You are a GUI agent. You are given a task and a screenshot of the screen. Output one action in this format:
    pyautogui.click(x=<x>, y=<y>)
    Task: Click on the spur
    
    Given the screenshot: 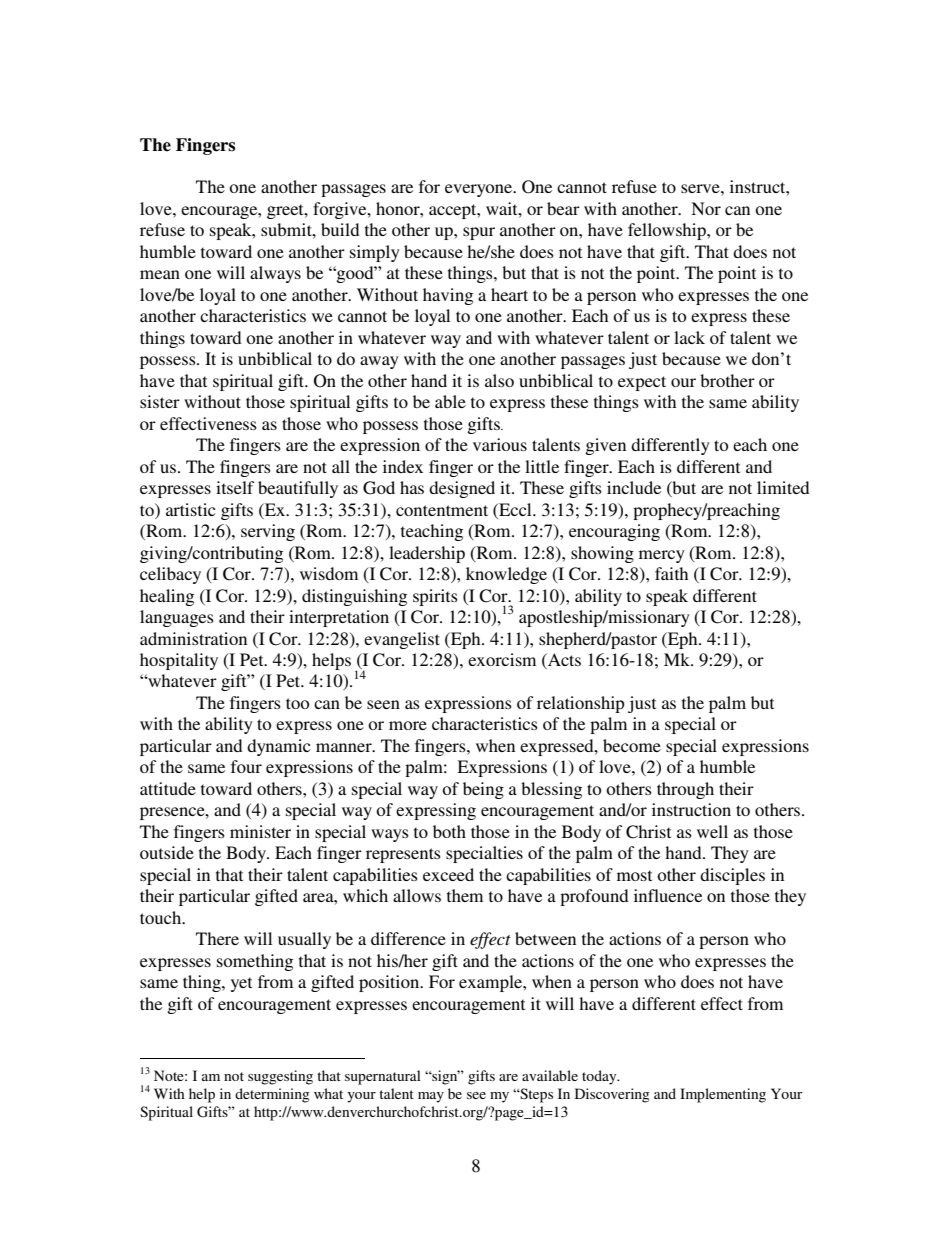 What is the action you would take?
    pyautogui.click(x=479, y=233)
